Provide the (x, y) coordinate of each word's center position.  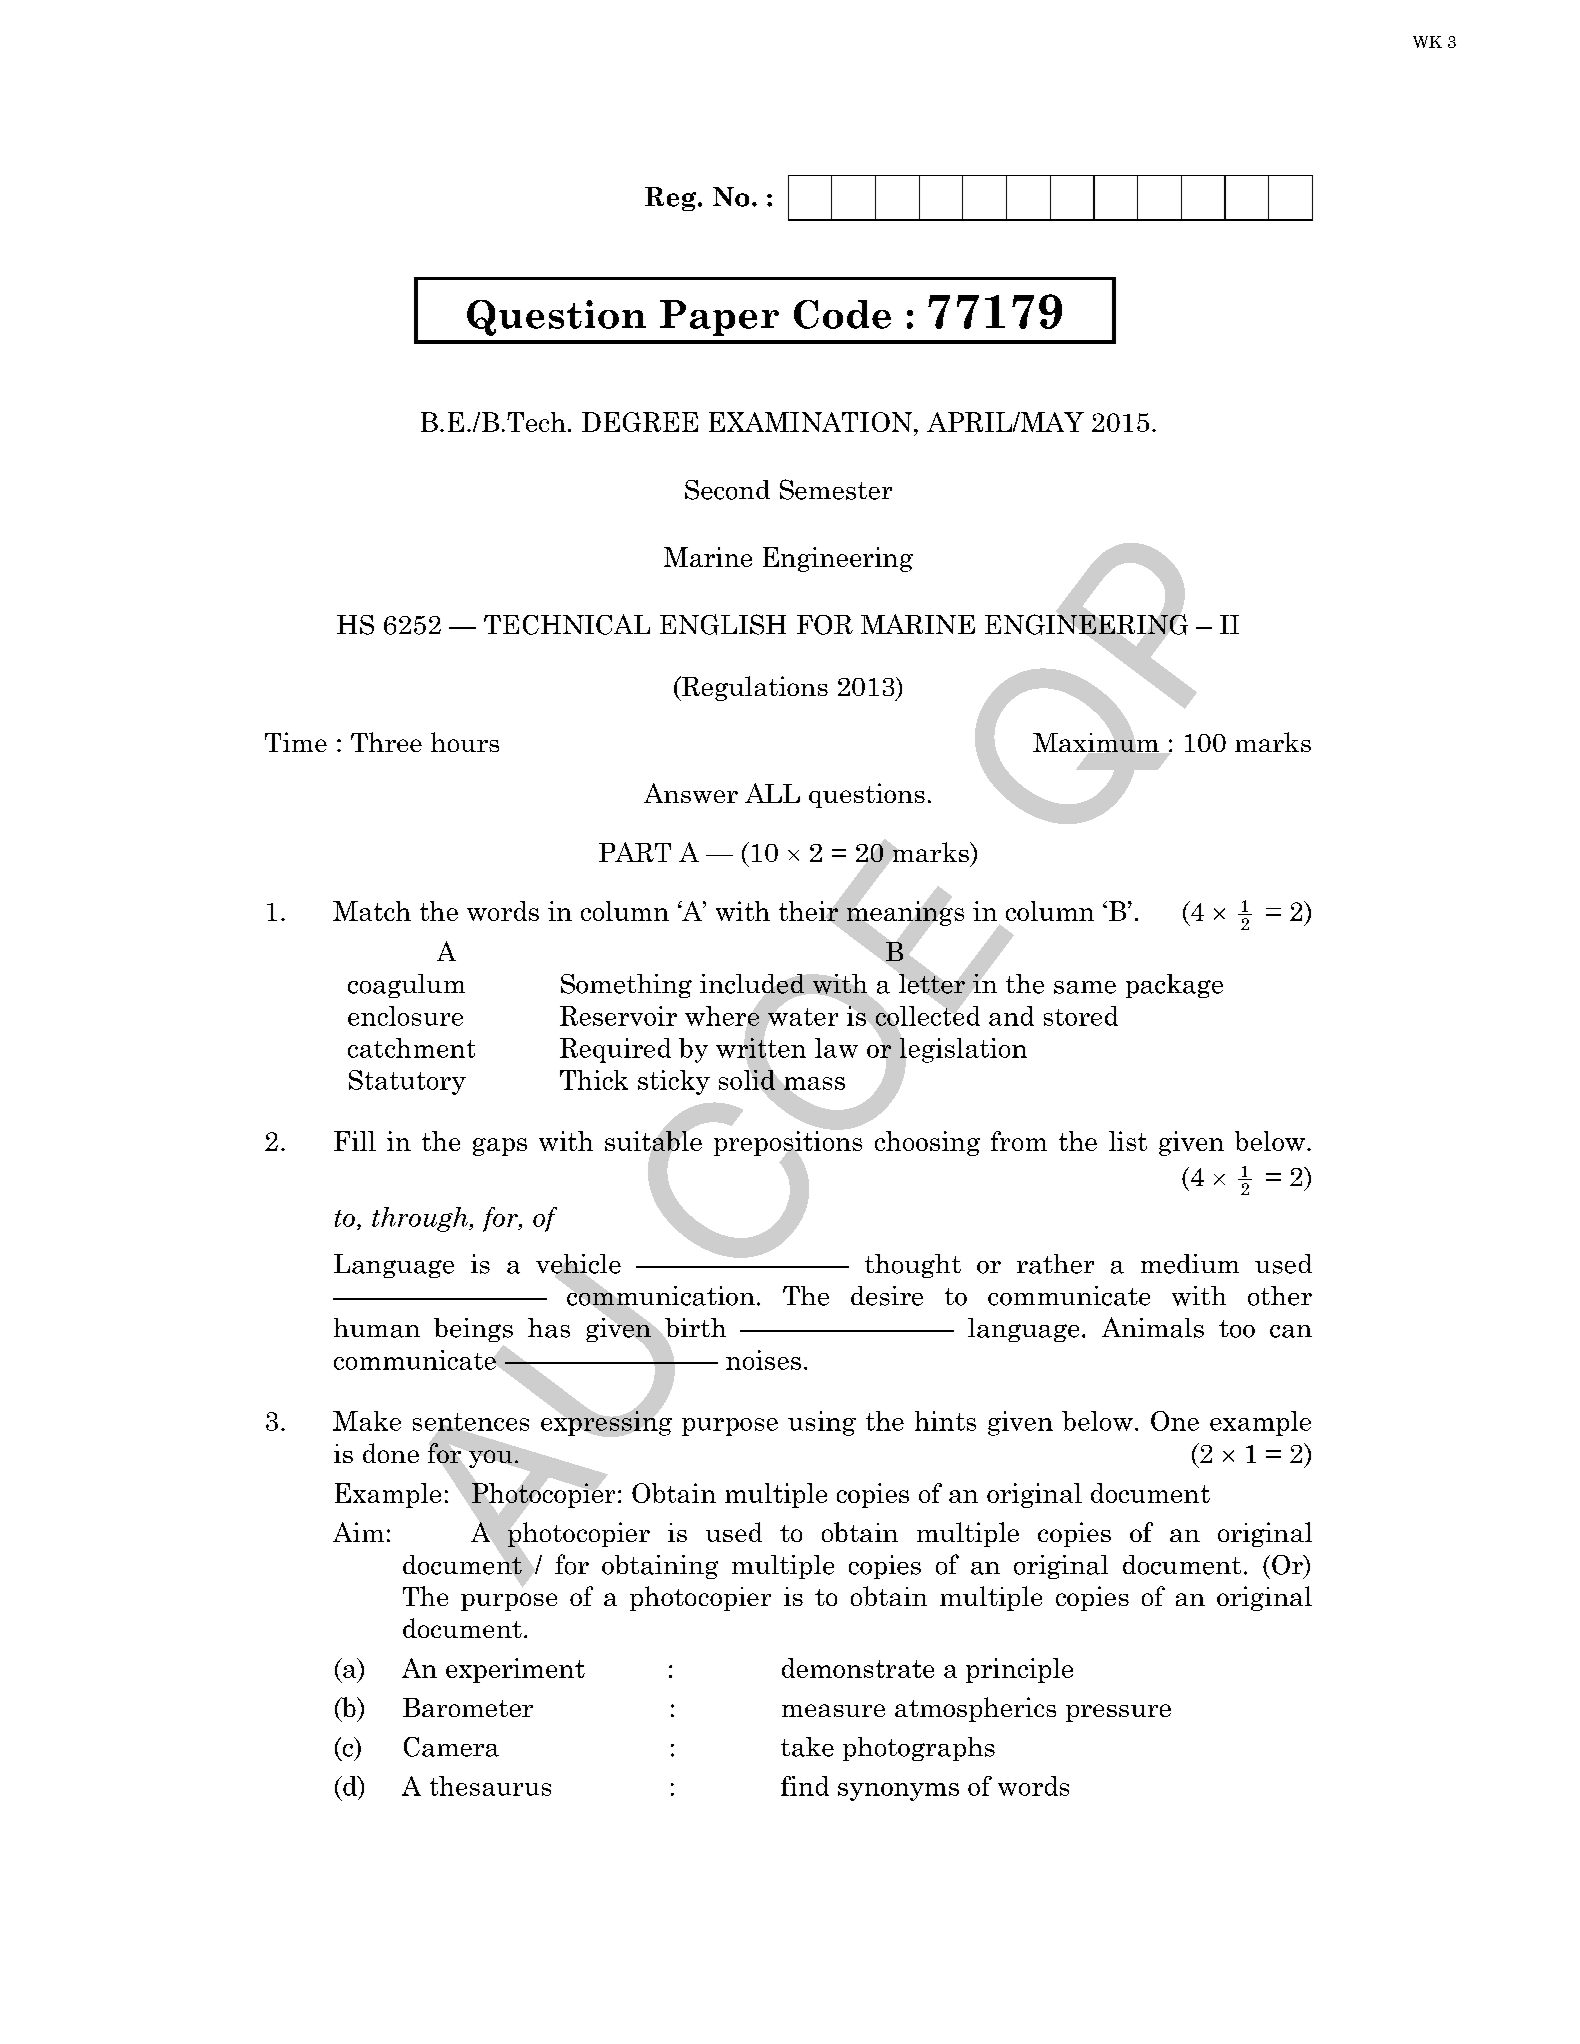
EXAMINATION (810, 422)
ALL (772, 793)
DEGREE (640, 422)
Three (386, 742)
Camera (451, 1747)
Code (842, 314)
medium (1190, 1264)
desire (887, 1296)
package (1174, 986)
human (377, 1328)
